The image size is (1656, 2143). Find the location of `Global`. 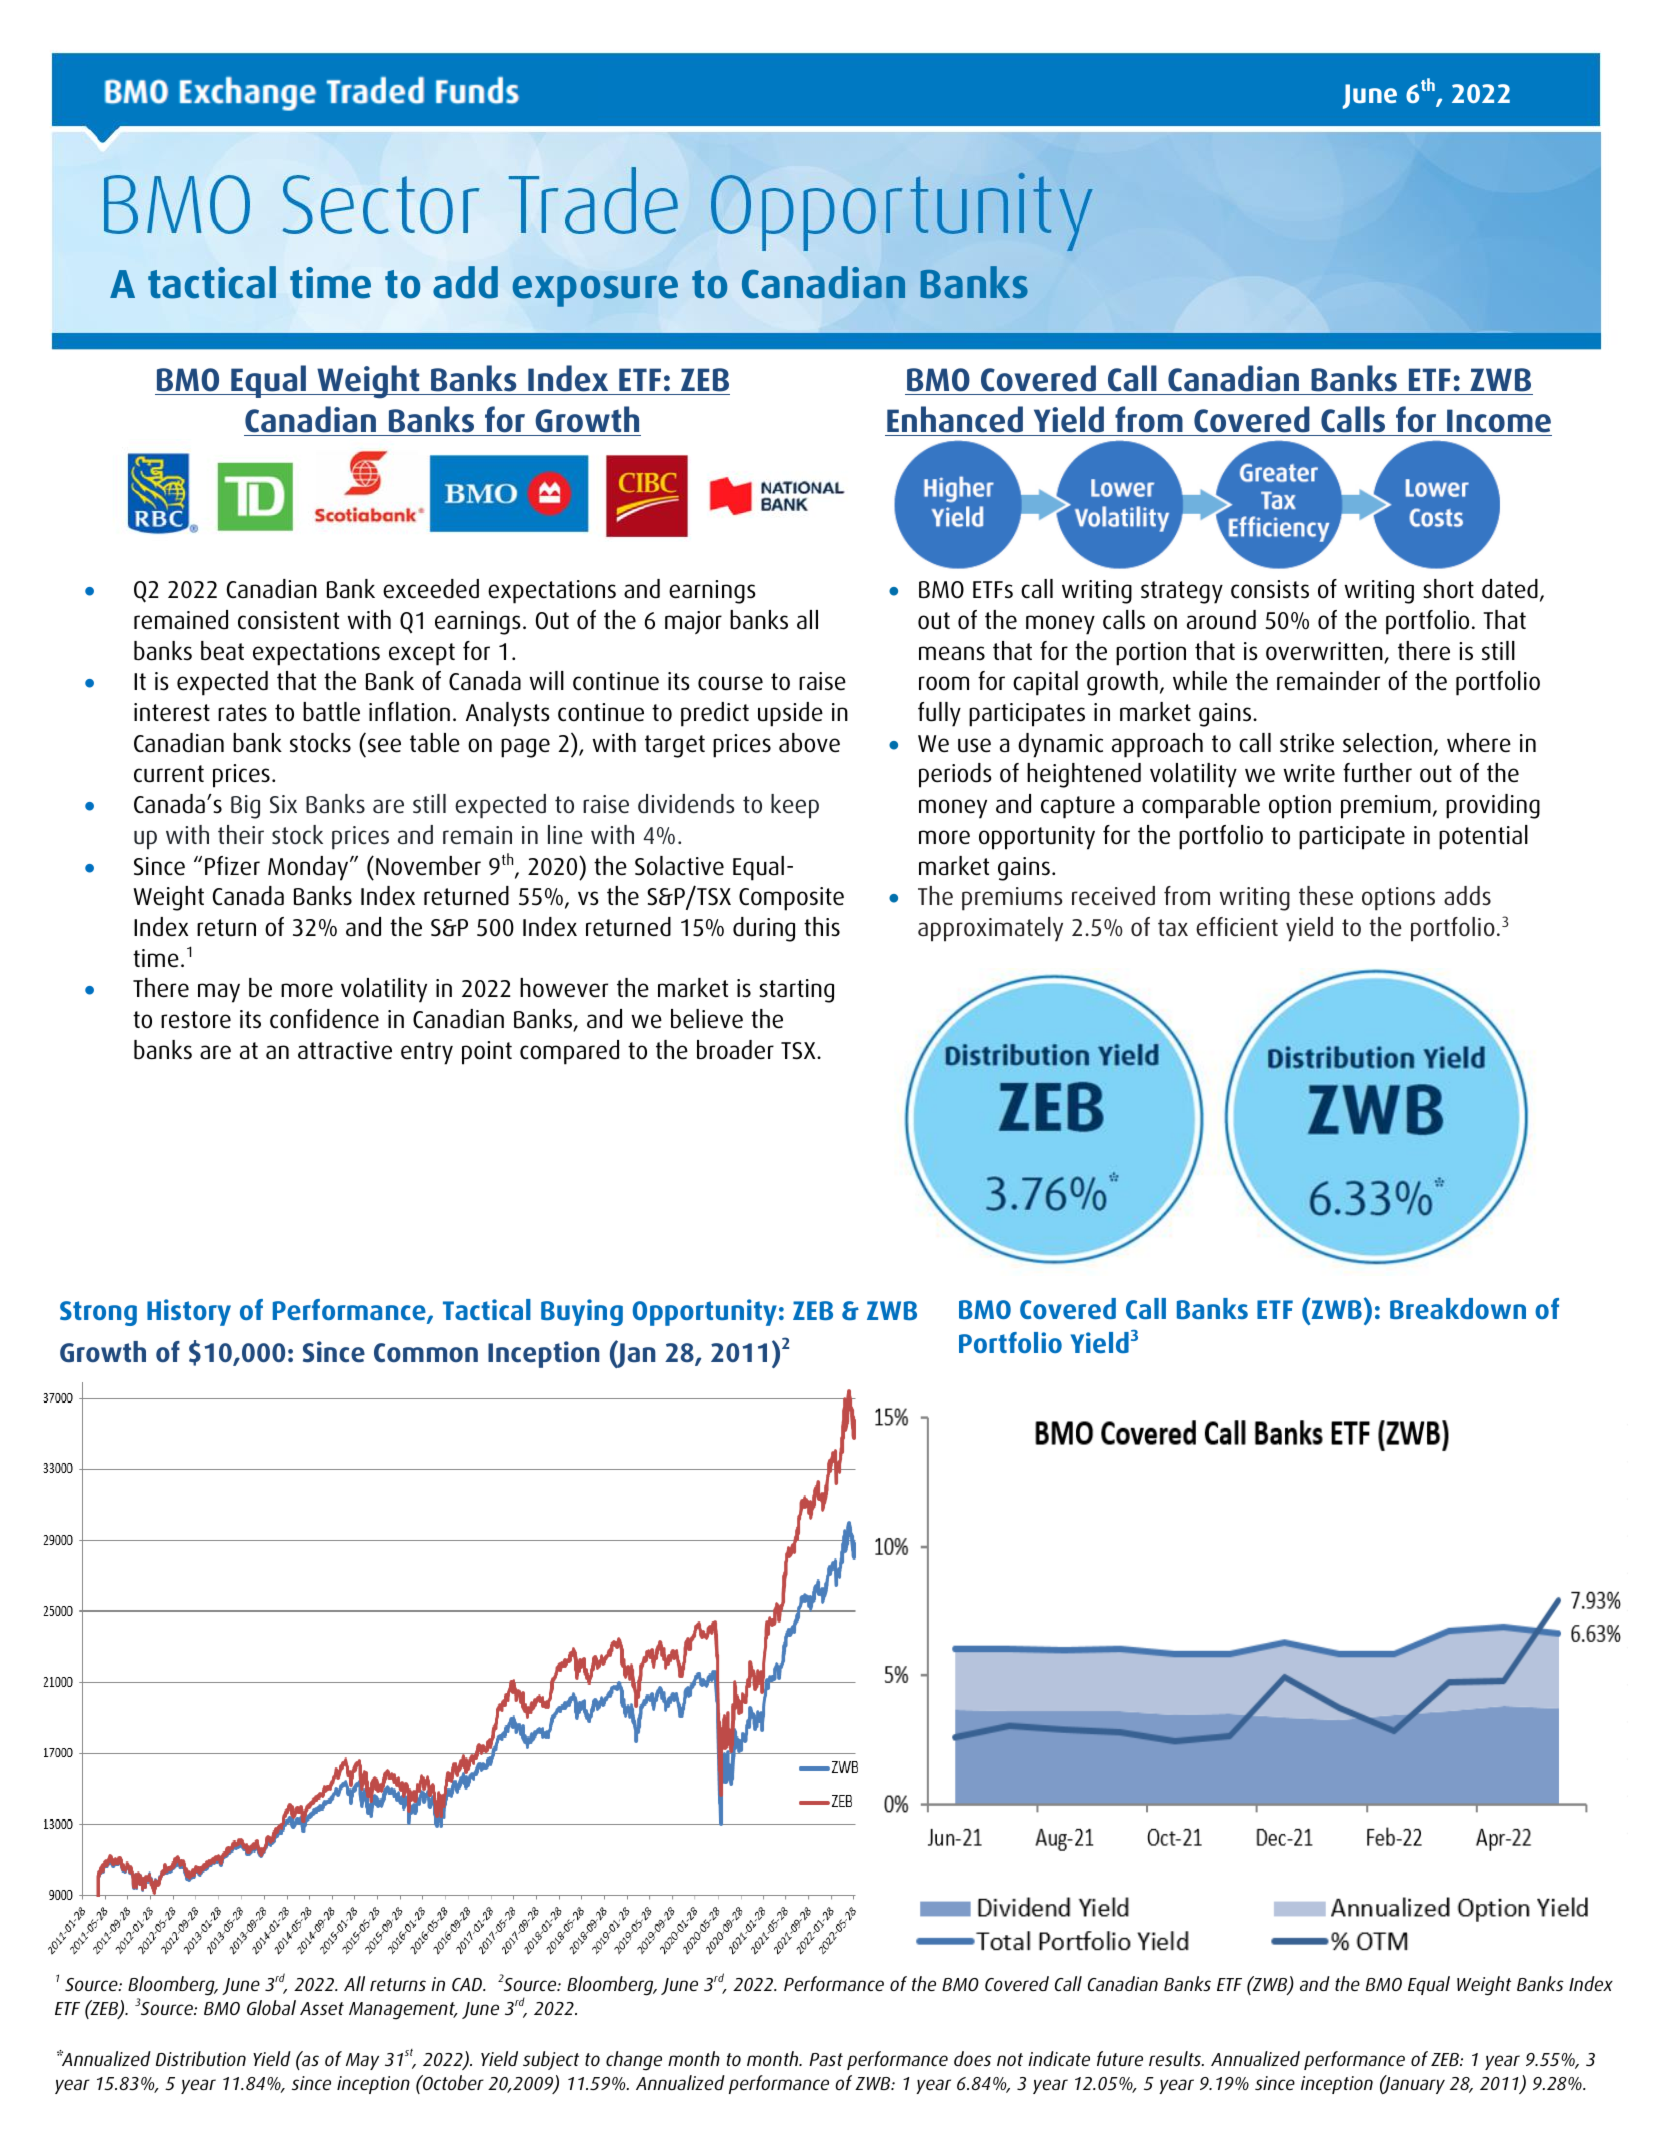

Global is located at coordinates (271, 2007).
